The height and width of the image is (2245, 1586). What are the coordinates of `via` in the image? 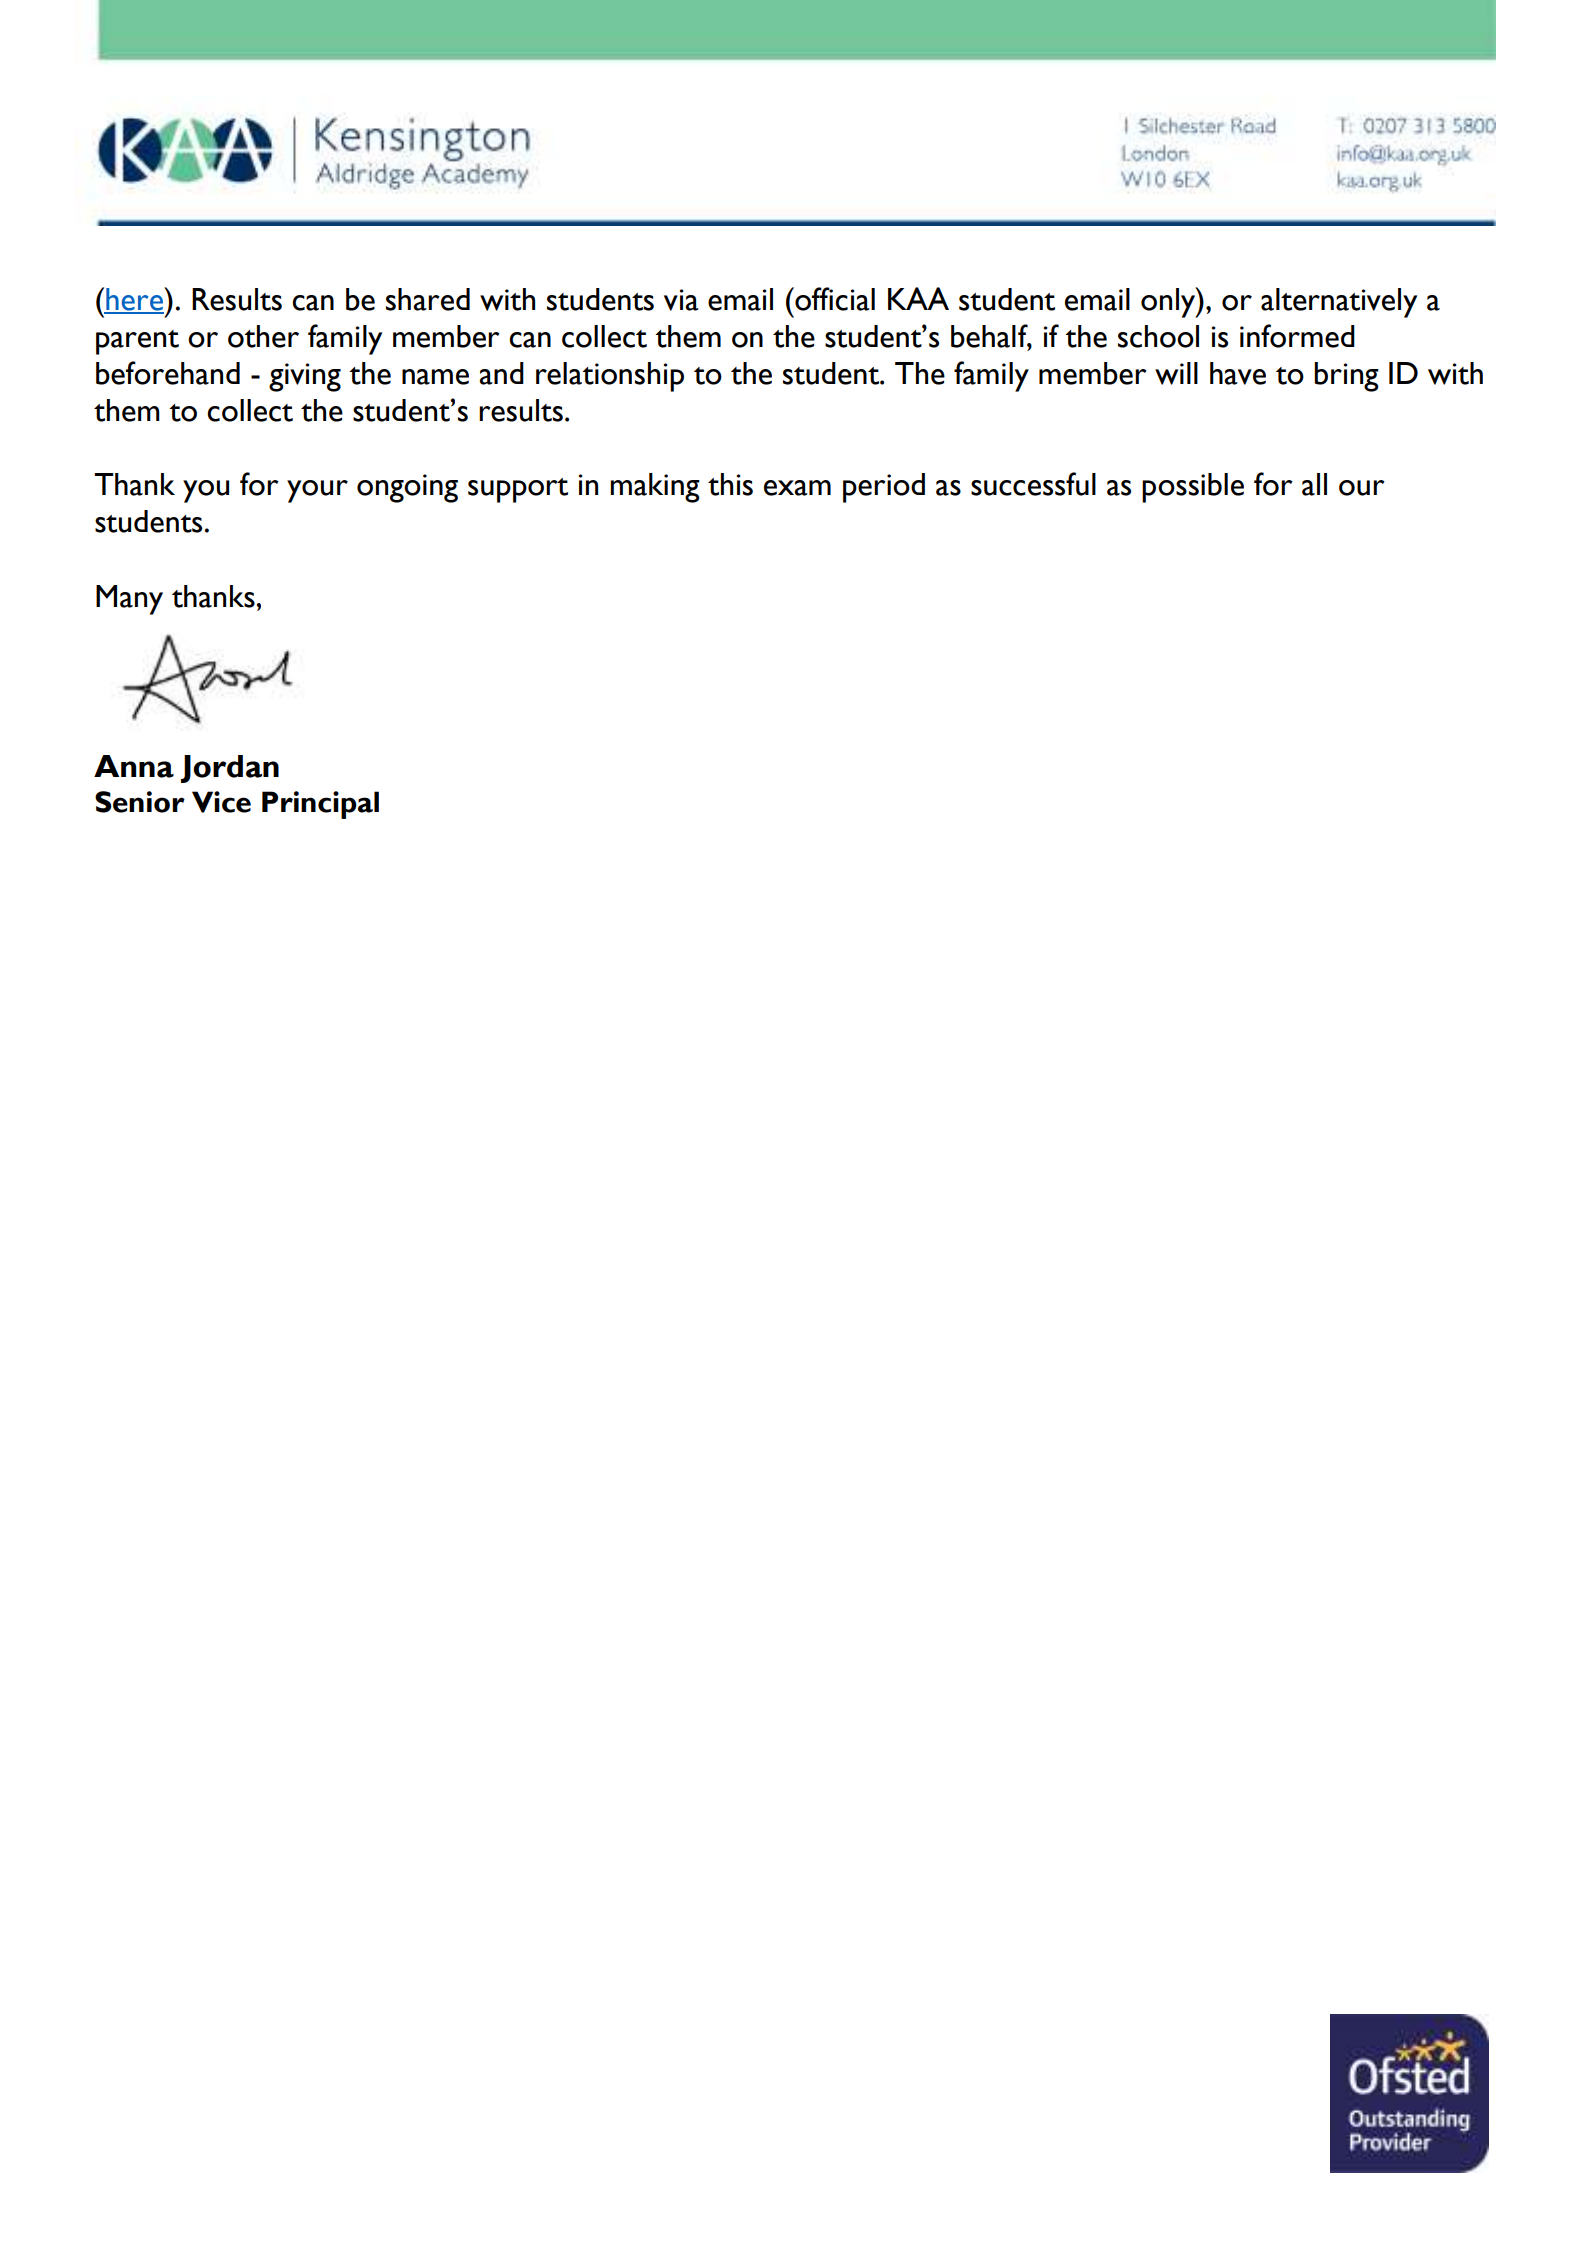 It's located at (681, 300).
